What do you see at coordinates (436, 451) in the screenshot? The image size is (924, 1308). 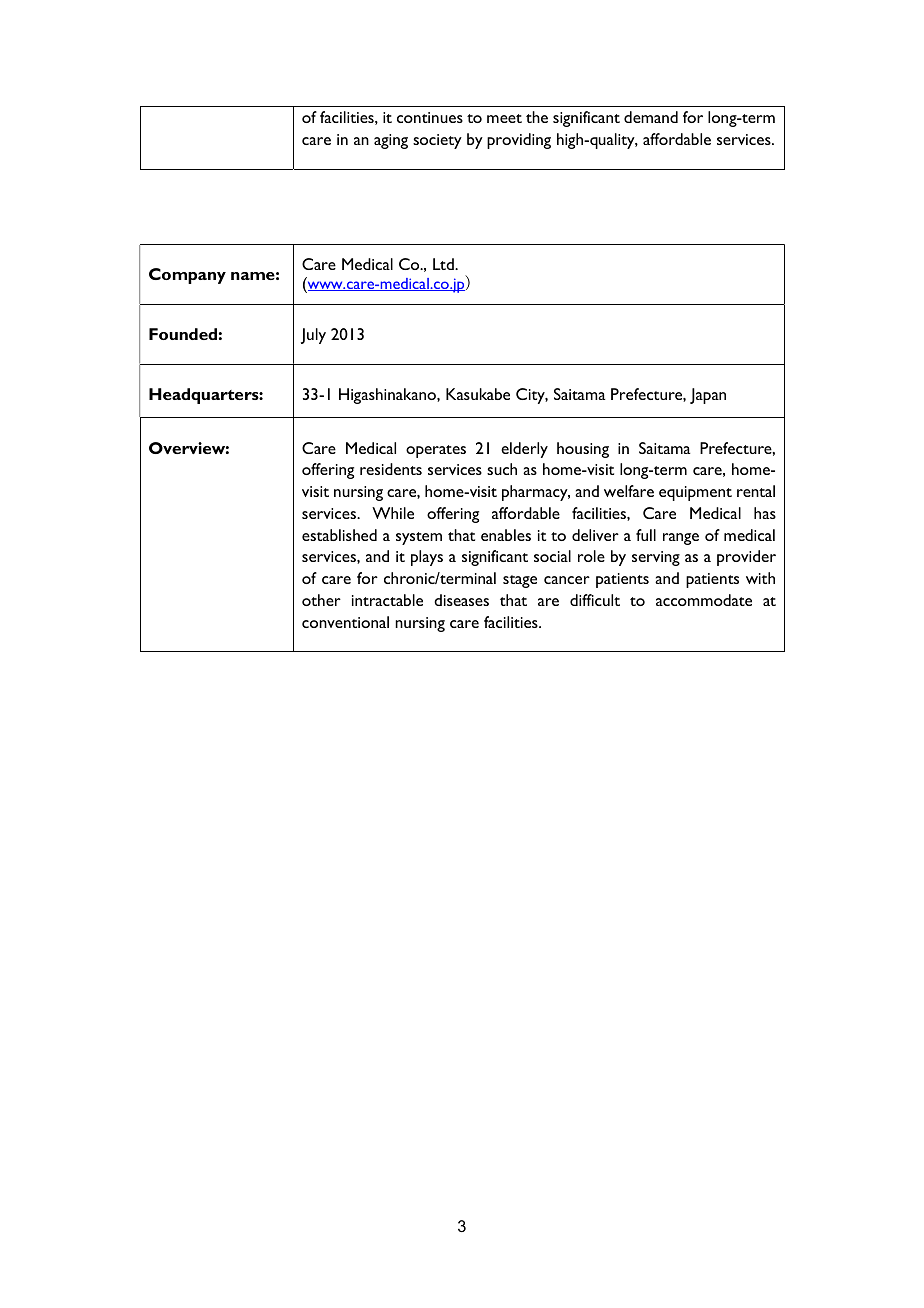 I see `operates` at bounding box center [436, 451].
